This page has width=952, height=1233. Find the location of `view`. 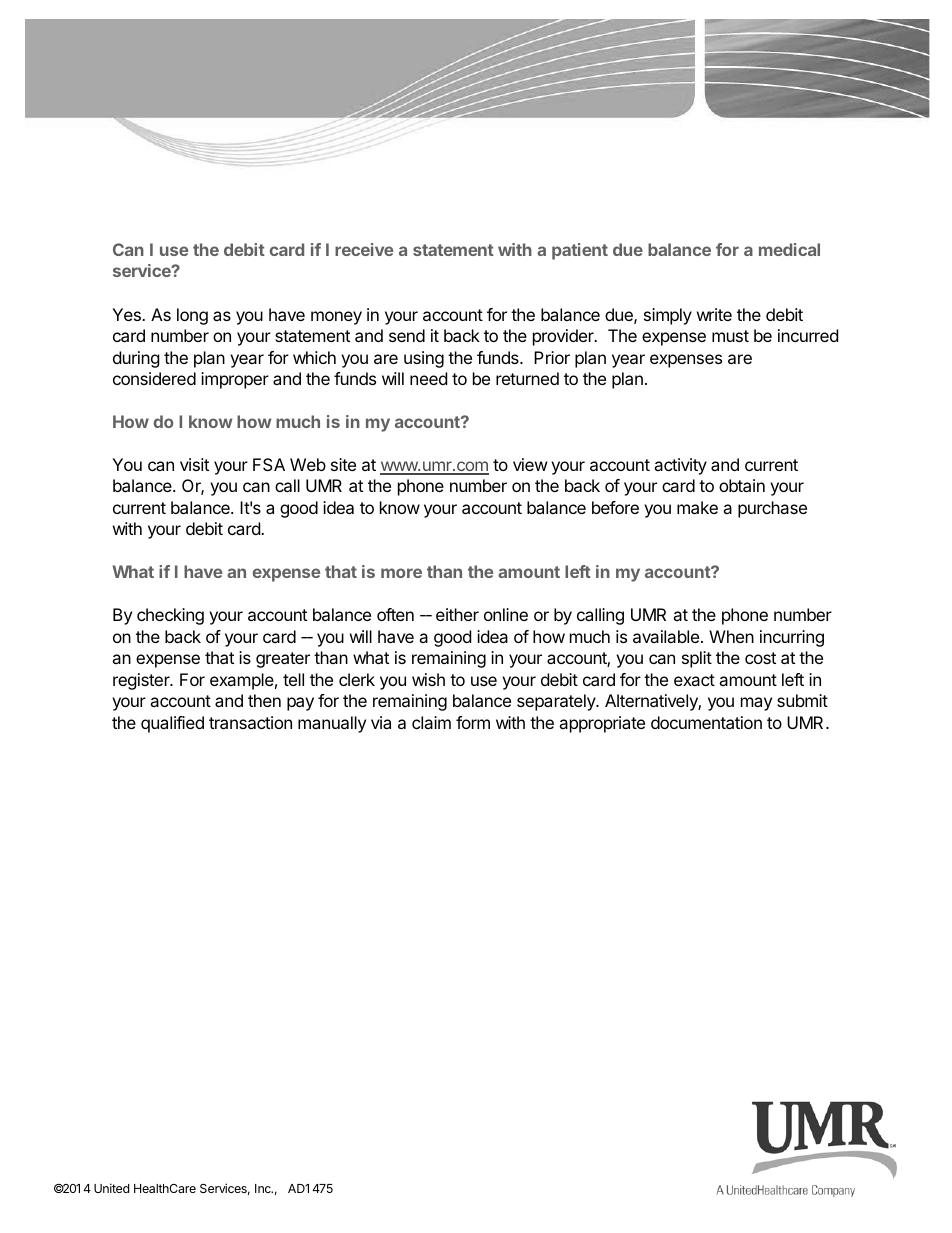

view is located at coordinates (530, 464).
